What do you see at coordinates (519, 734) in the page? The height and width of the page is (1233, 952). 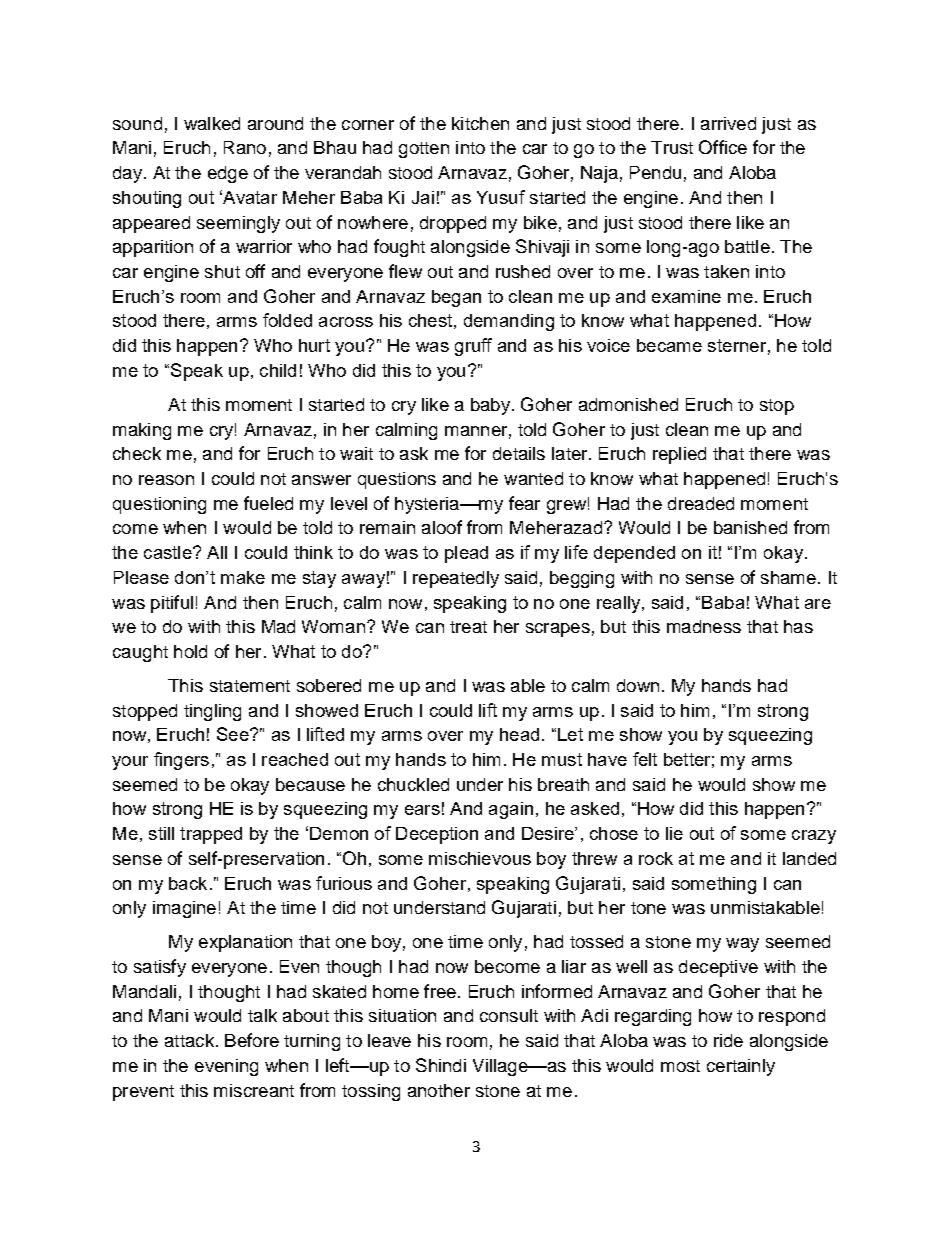 I see `head` at bounding box center [519, 734].
